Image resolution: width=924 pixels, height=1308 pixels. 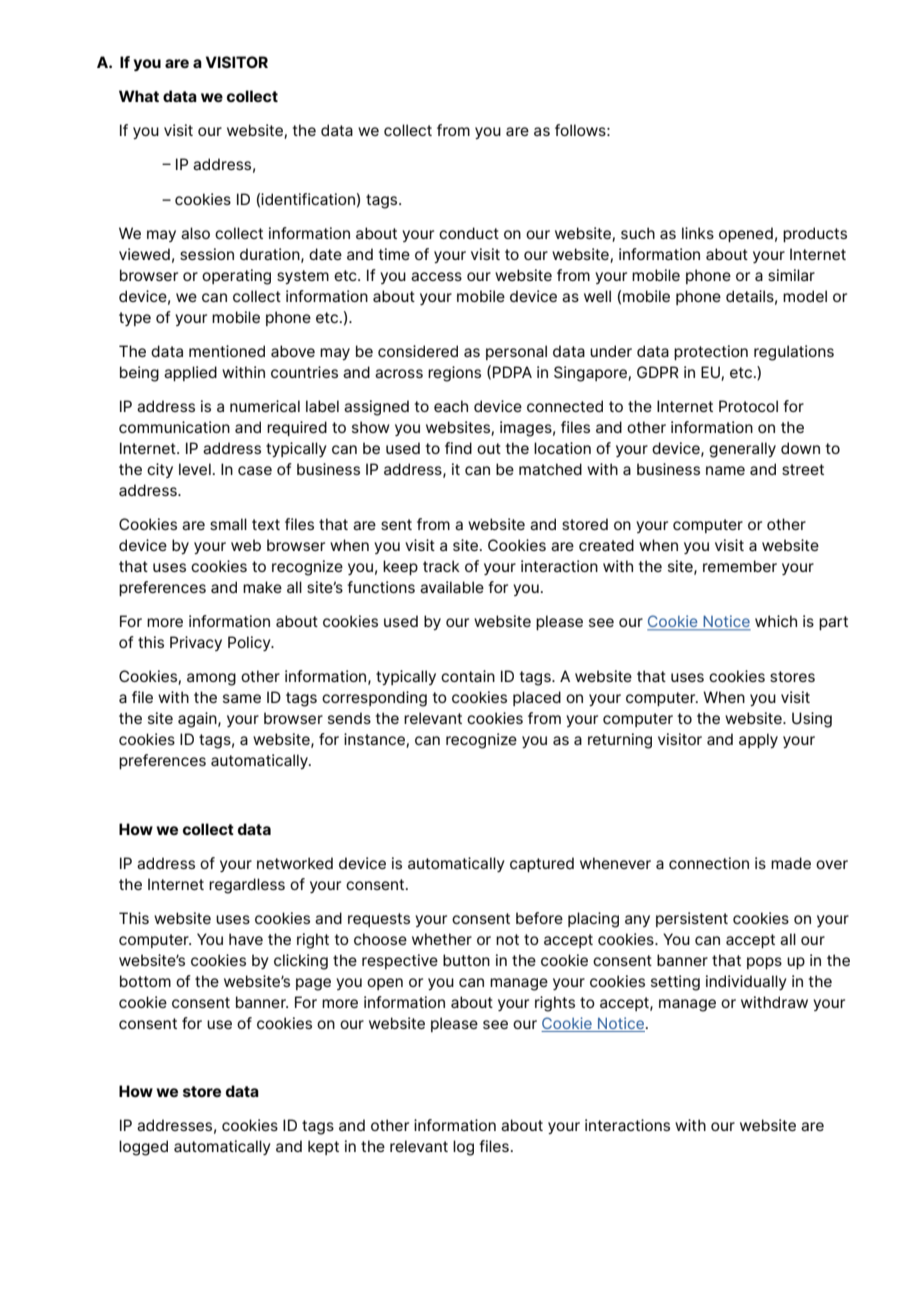 What do you see at coordinates (469, 233) in the screenshot?
I see `conduct` at bounding box center [469, 233].
